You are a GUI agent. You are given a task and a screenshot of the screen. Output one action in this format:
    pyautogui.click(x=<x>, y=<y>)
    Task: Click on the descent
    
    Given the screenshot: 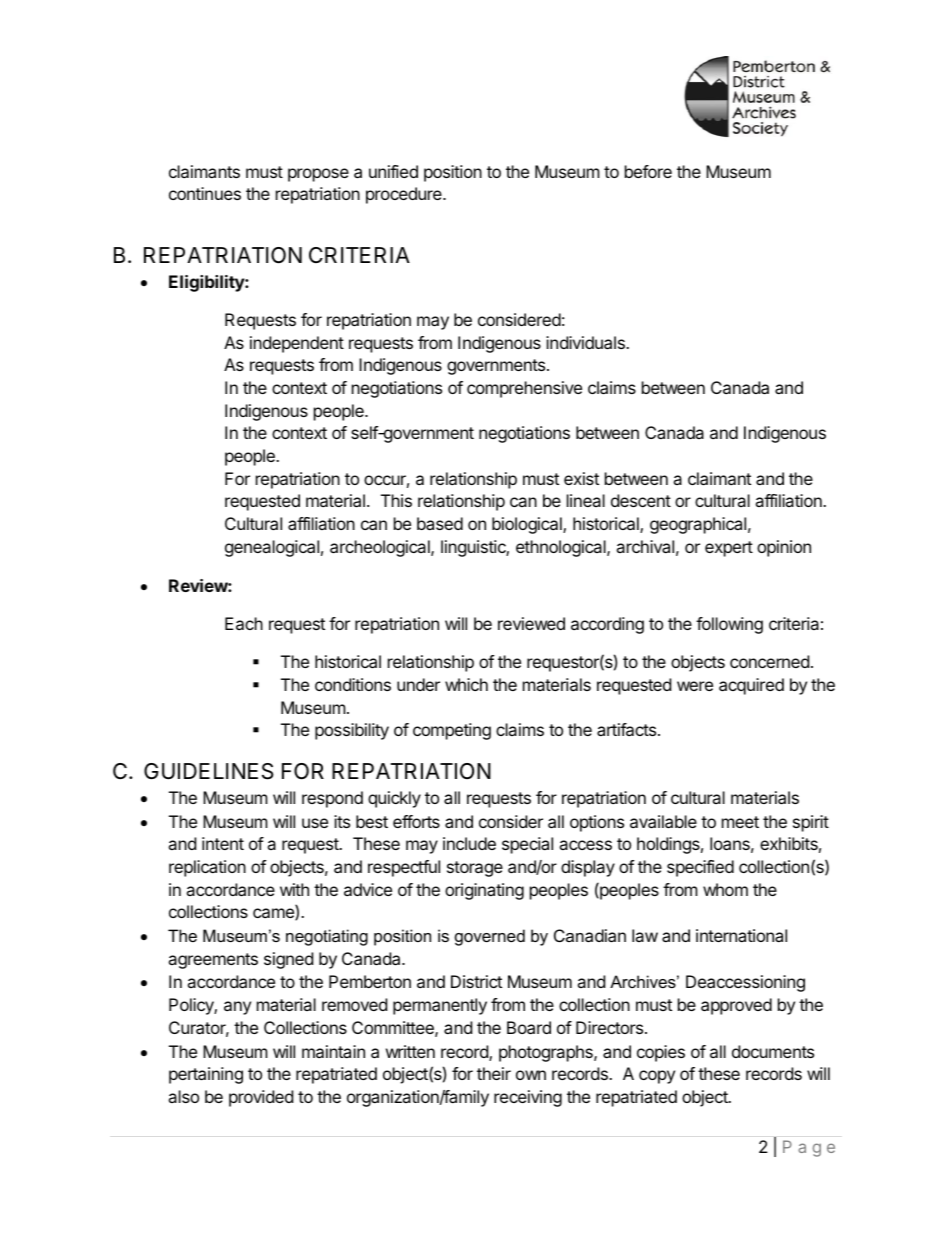 What is the action you would take?
    pyautogui.click(x=641, y=500)
